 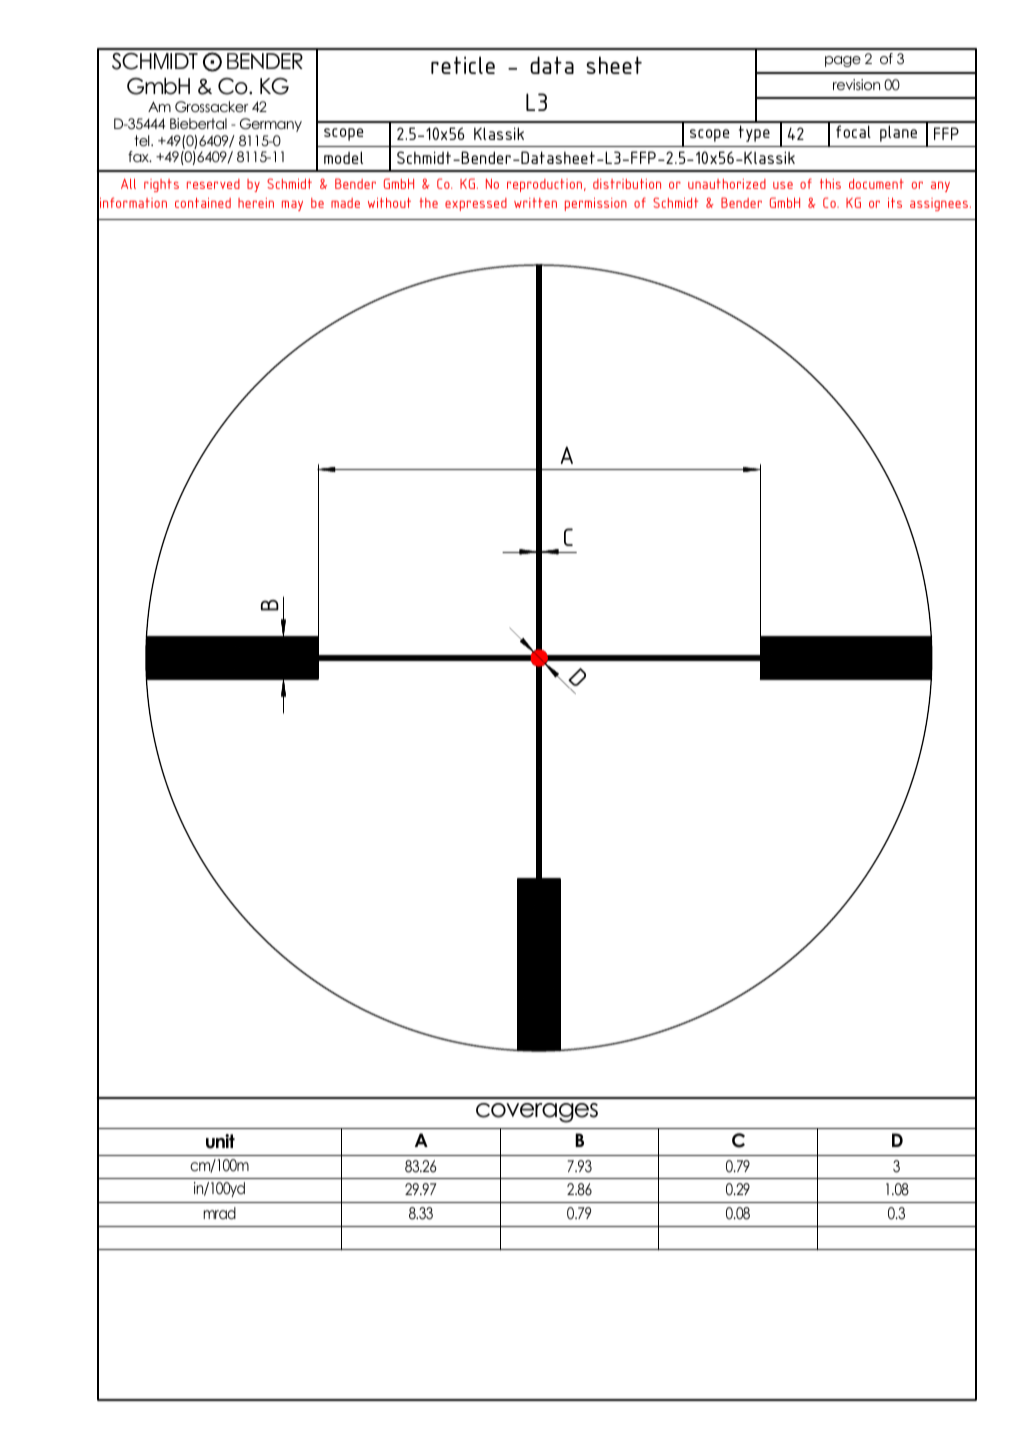 What do you see at coordinates (895, 203) in the document?
I see `its` at bounding box center [895, 203].
